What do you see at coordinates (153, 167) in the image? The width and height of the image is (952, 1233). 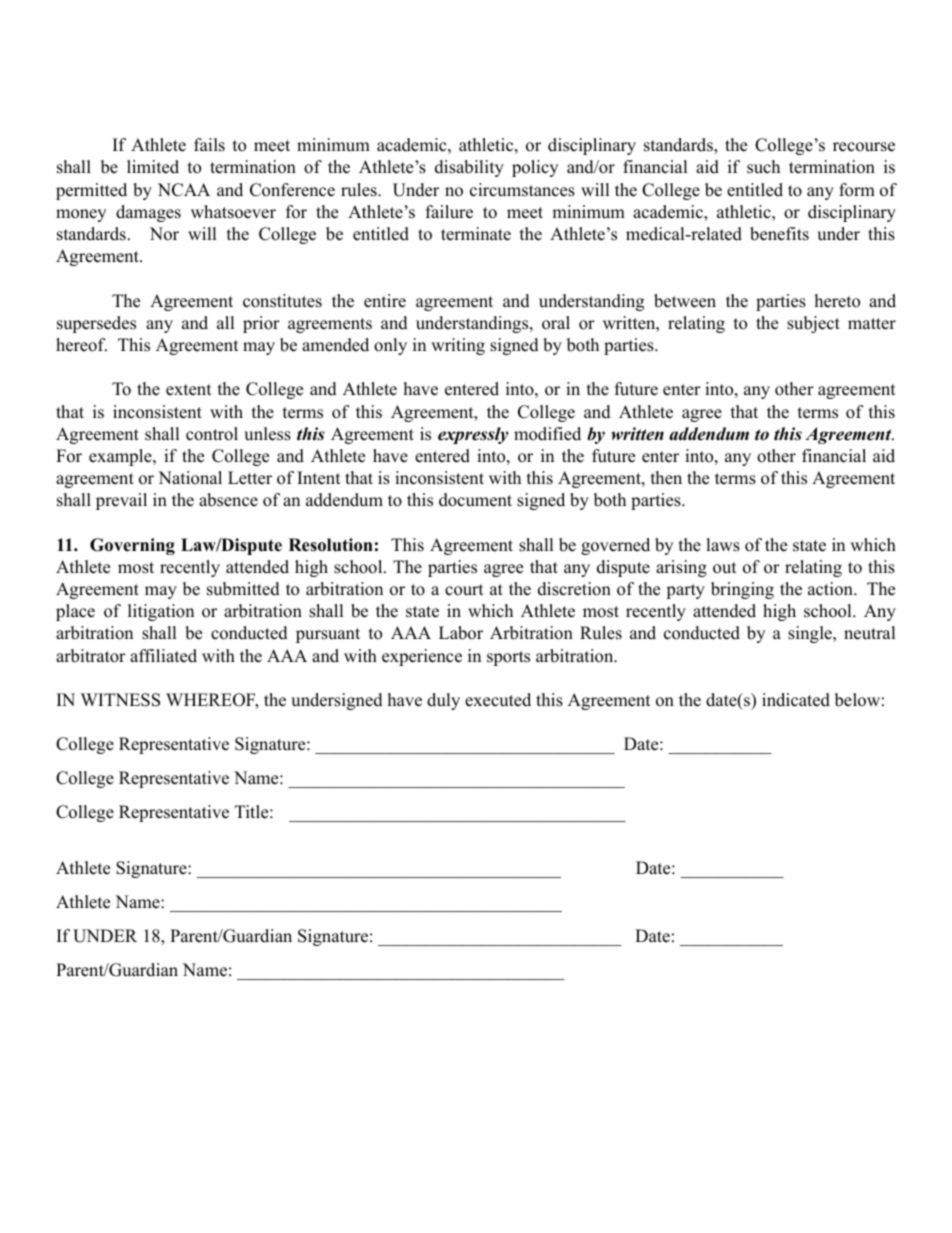 I see `limited` at bounding box center [153, 167].
